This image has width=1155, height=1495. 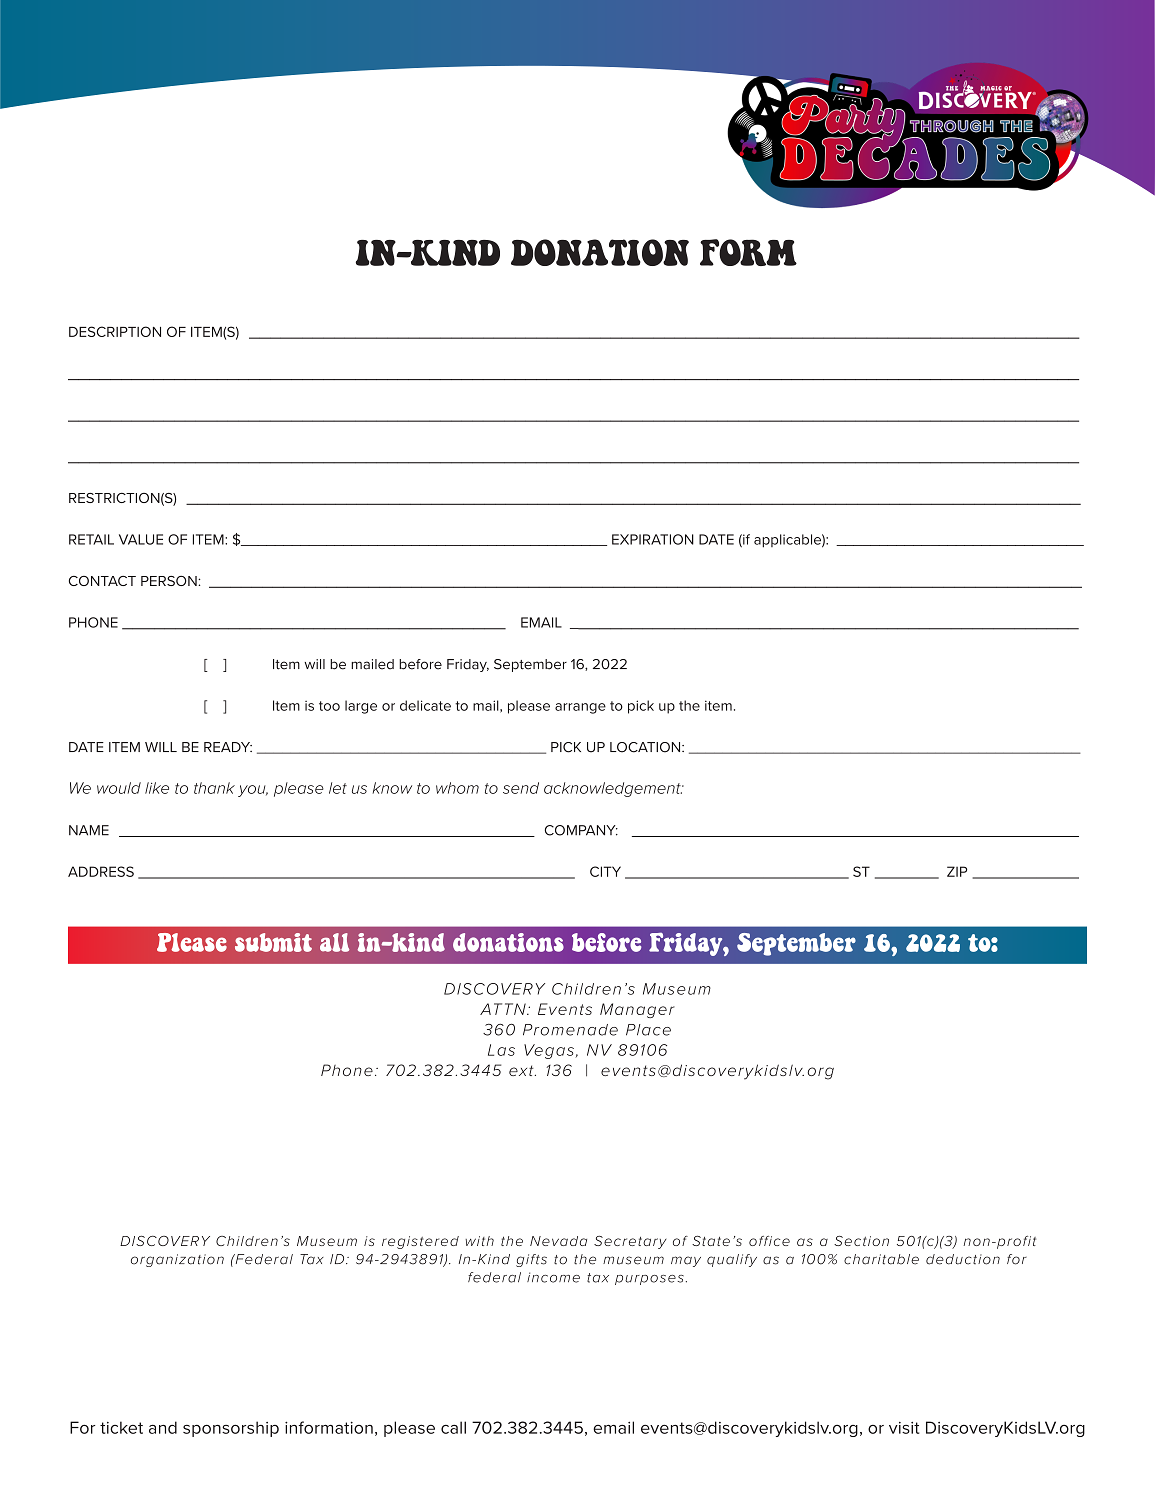 I want to click on call, so click(x=453, y=1427).
